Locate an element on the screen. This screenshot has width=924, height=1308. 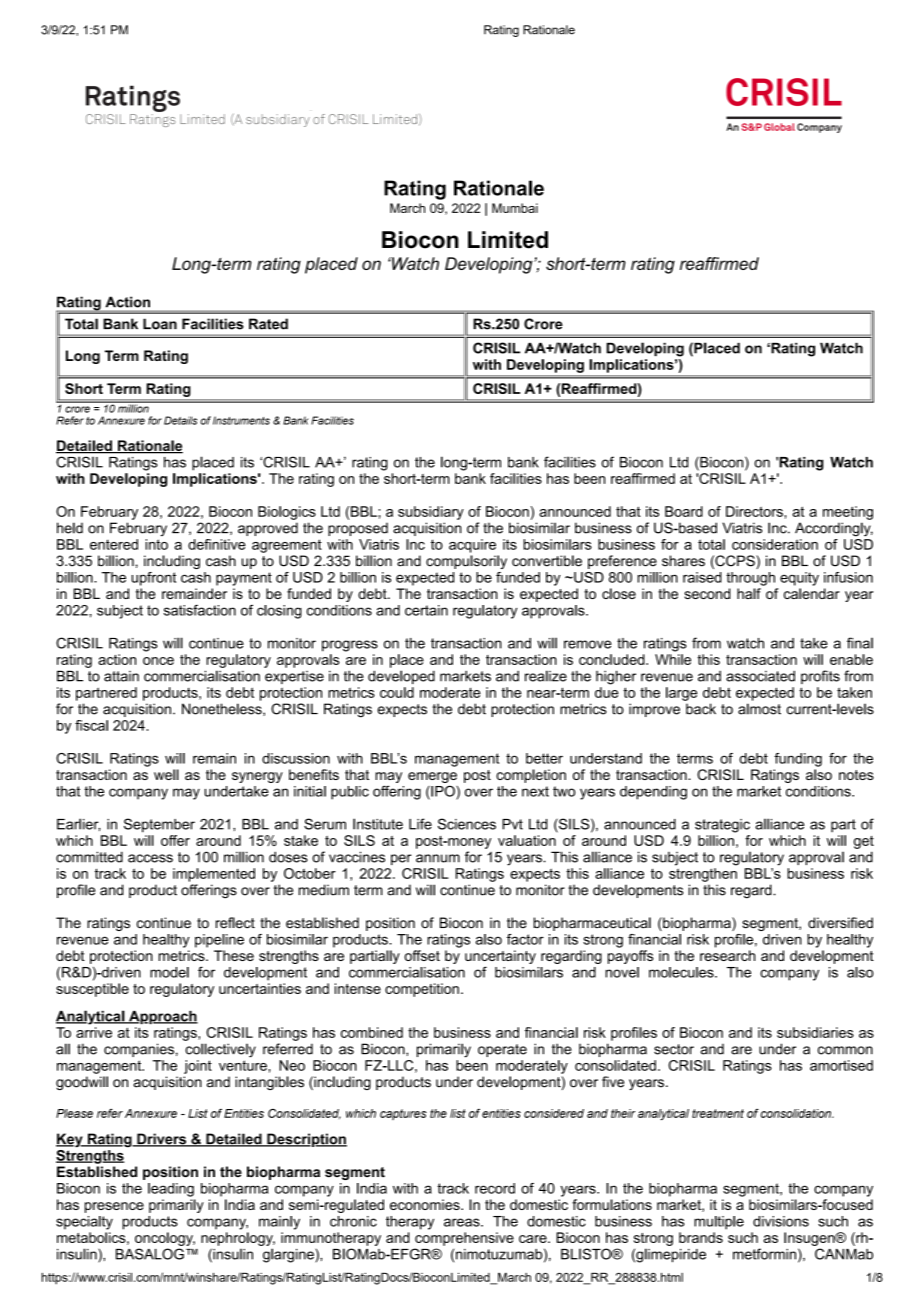
Loan is located at coordinates (160, 324).
